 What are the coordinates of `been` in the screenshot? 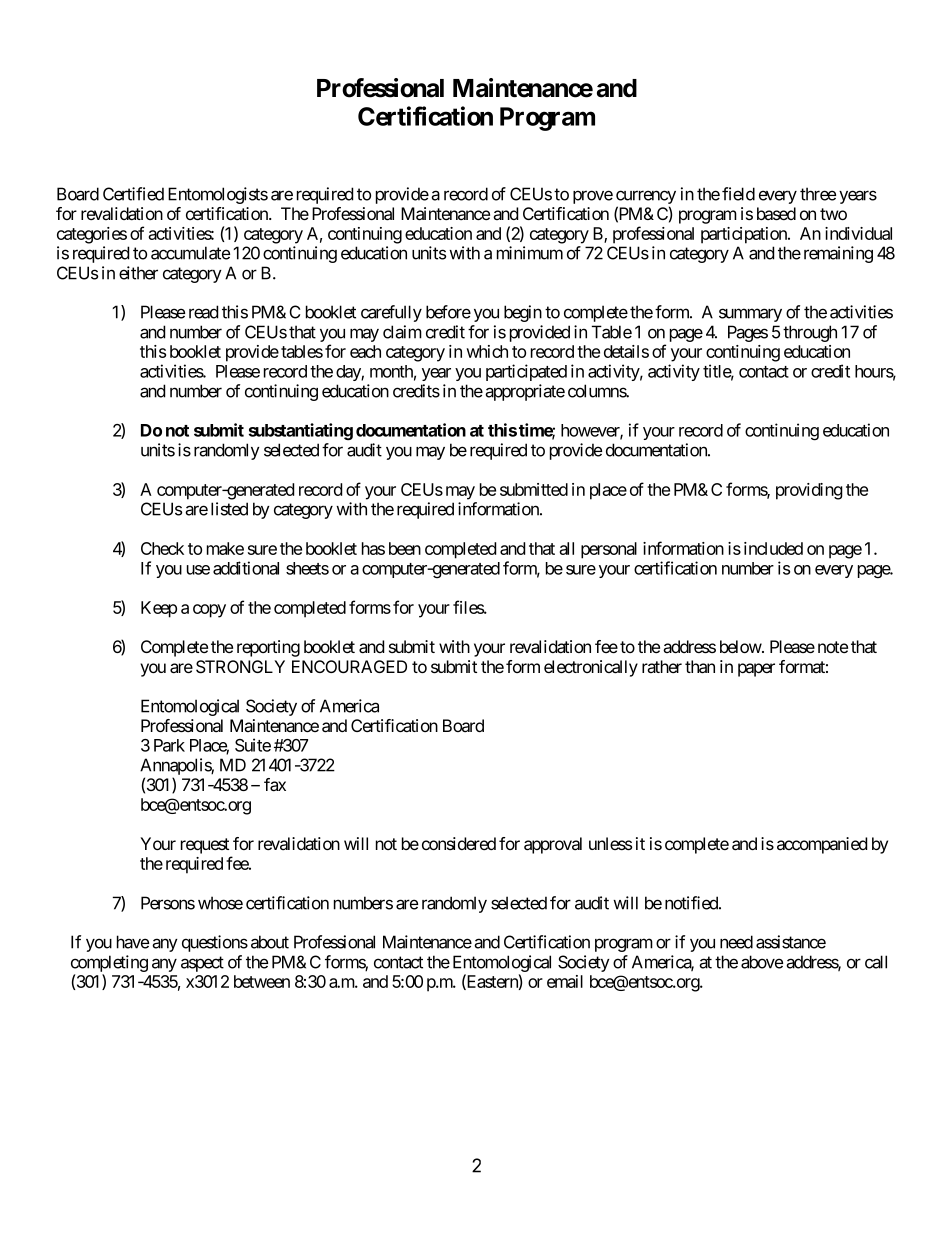 It's located at (405, 548).
